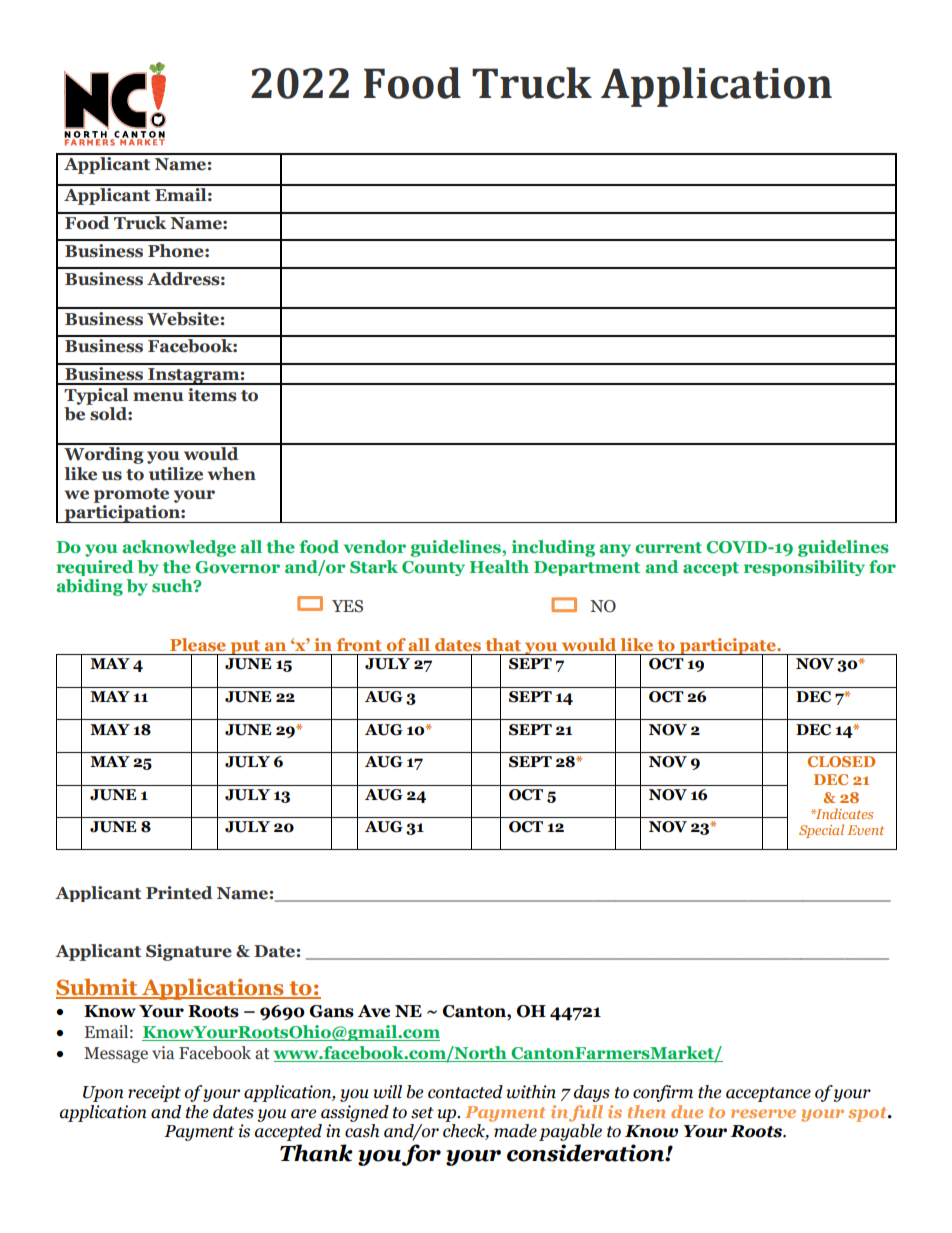 This screenshot has height=1233, width=952. I want to click on menu, so click(158, 397).
